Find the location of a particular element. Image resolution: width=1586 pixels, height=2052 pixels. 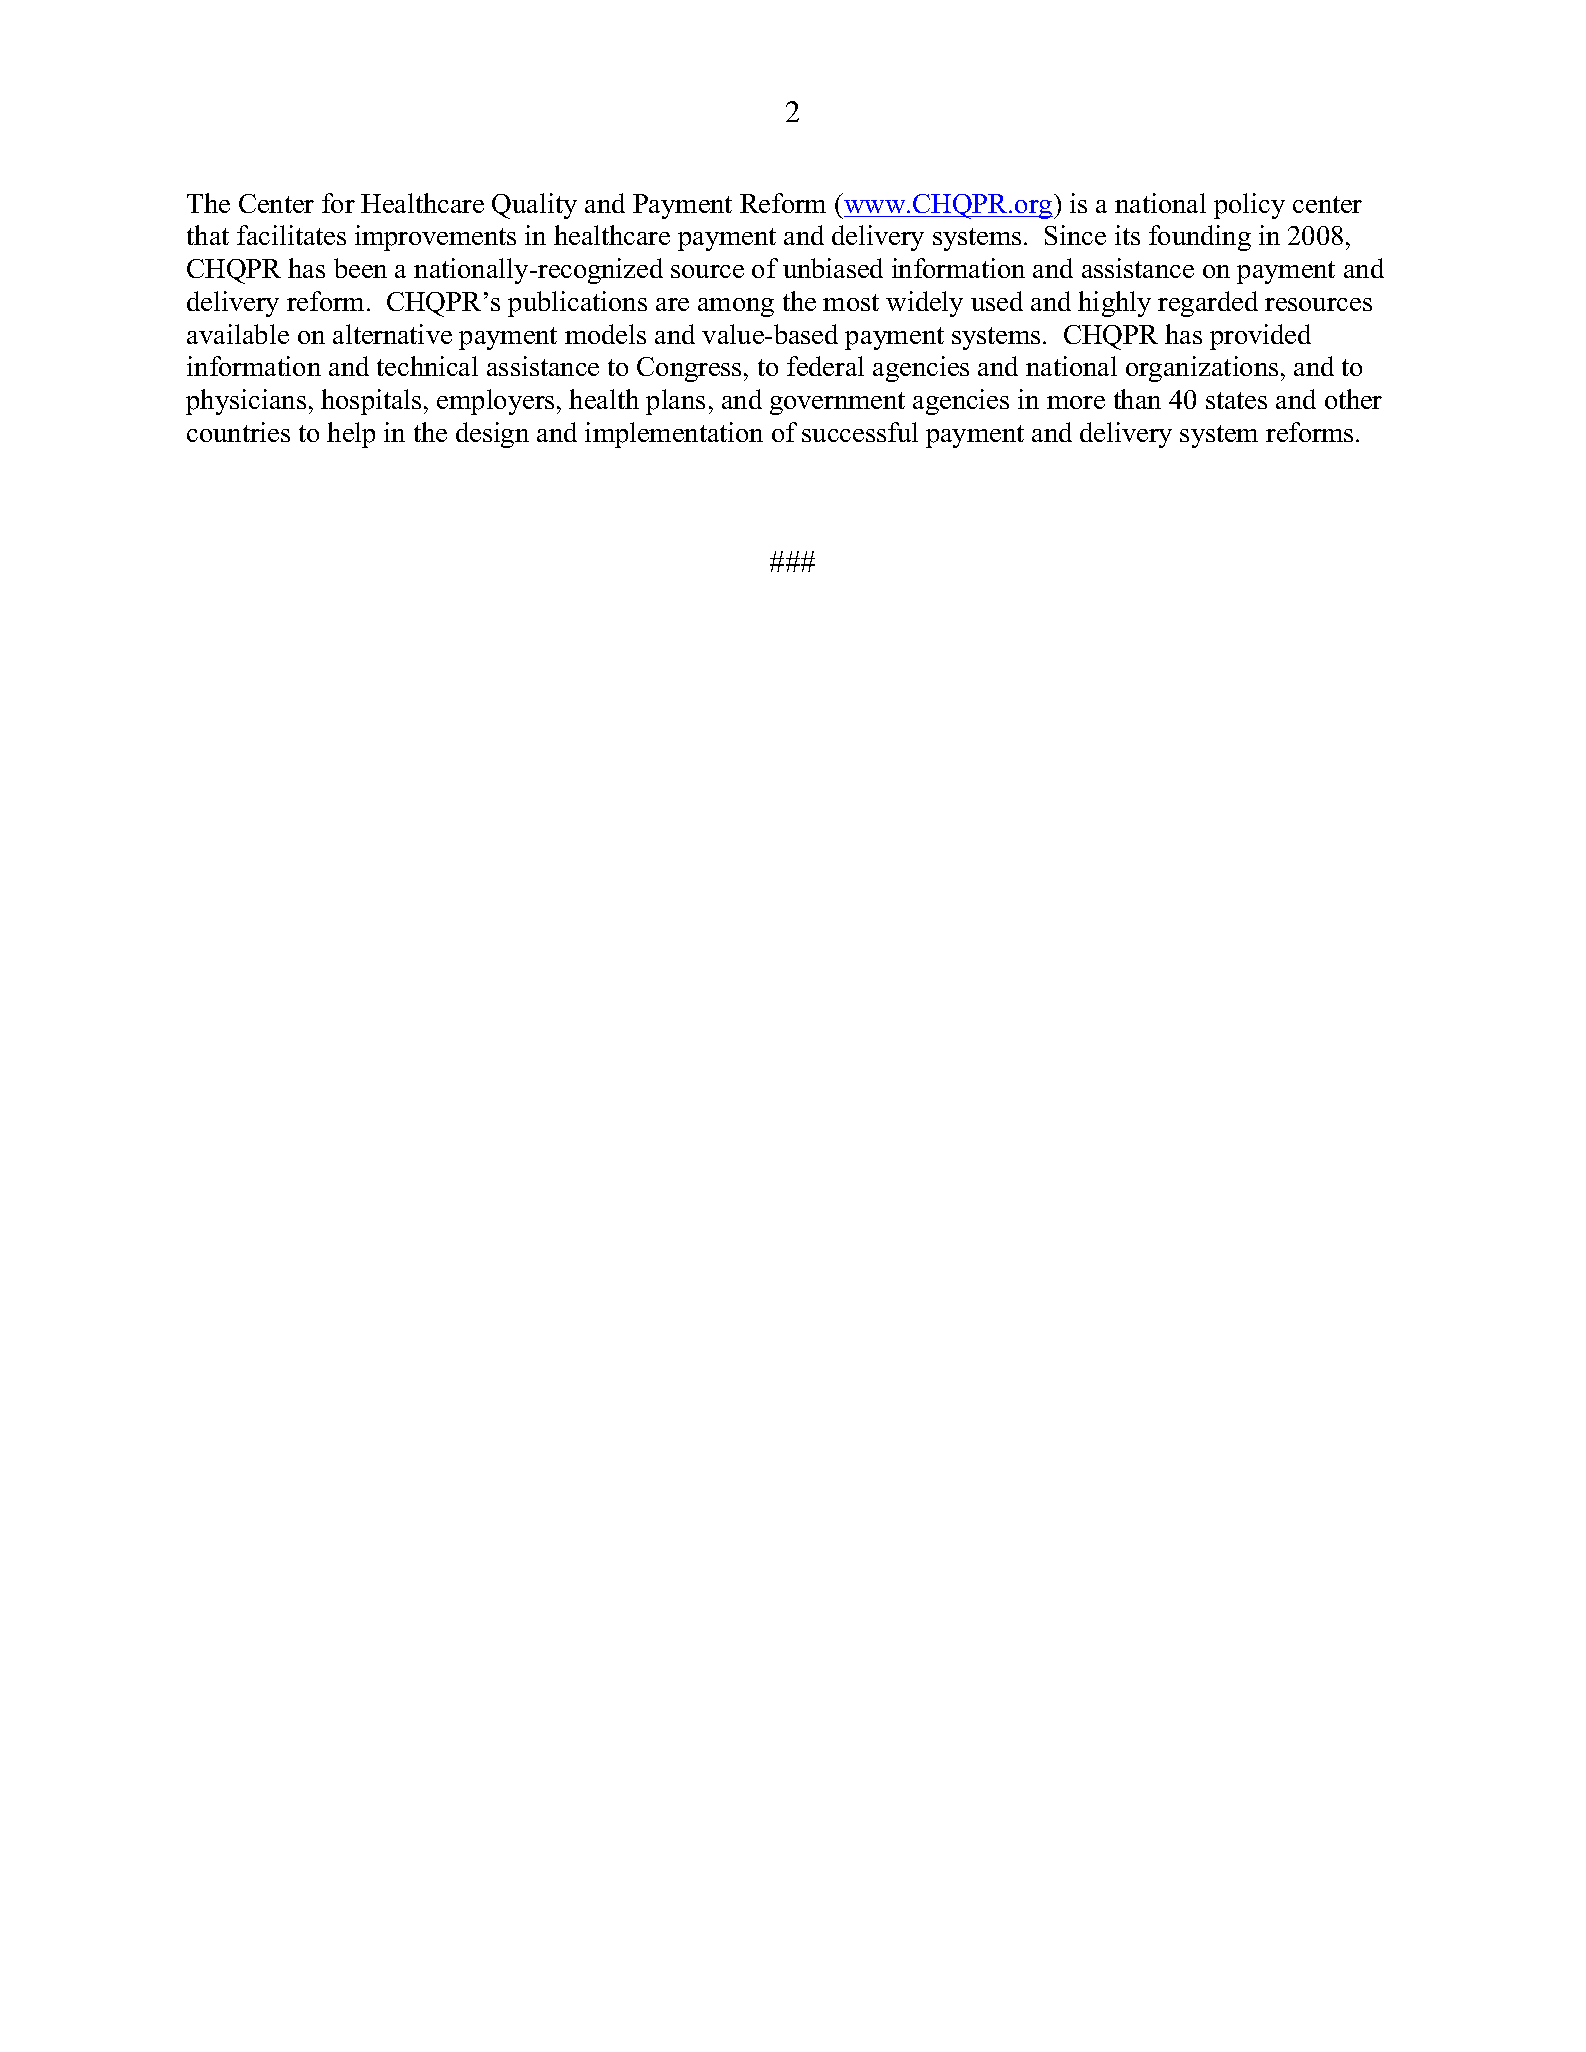

regarded is located at coordinates (1208, 304).
